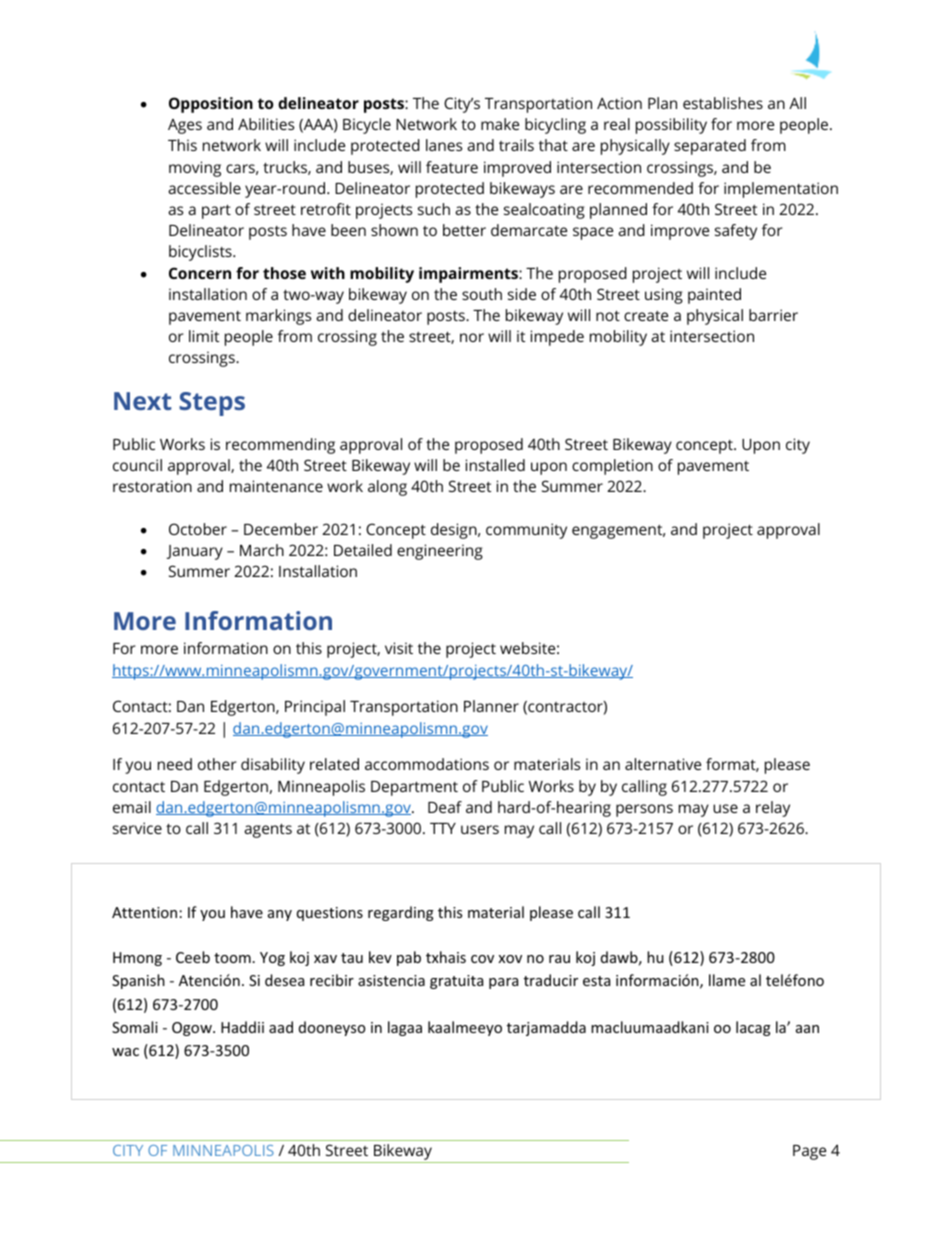  Describe the element at coordinates (152, 486) in the screenshot. I see `restoration` at that location.
